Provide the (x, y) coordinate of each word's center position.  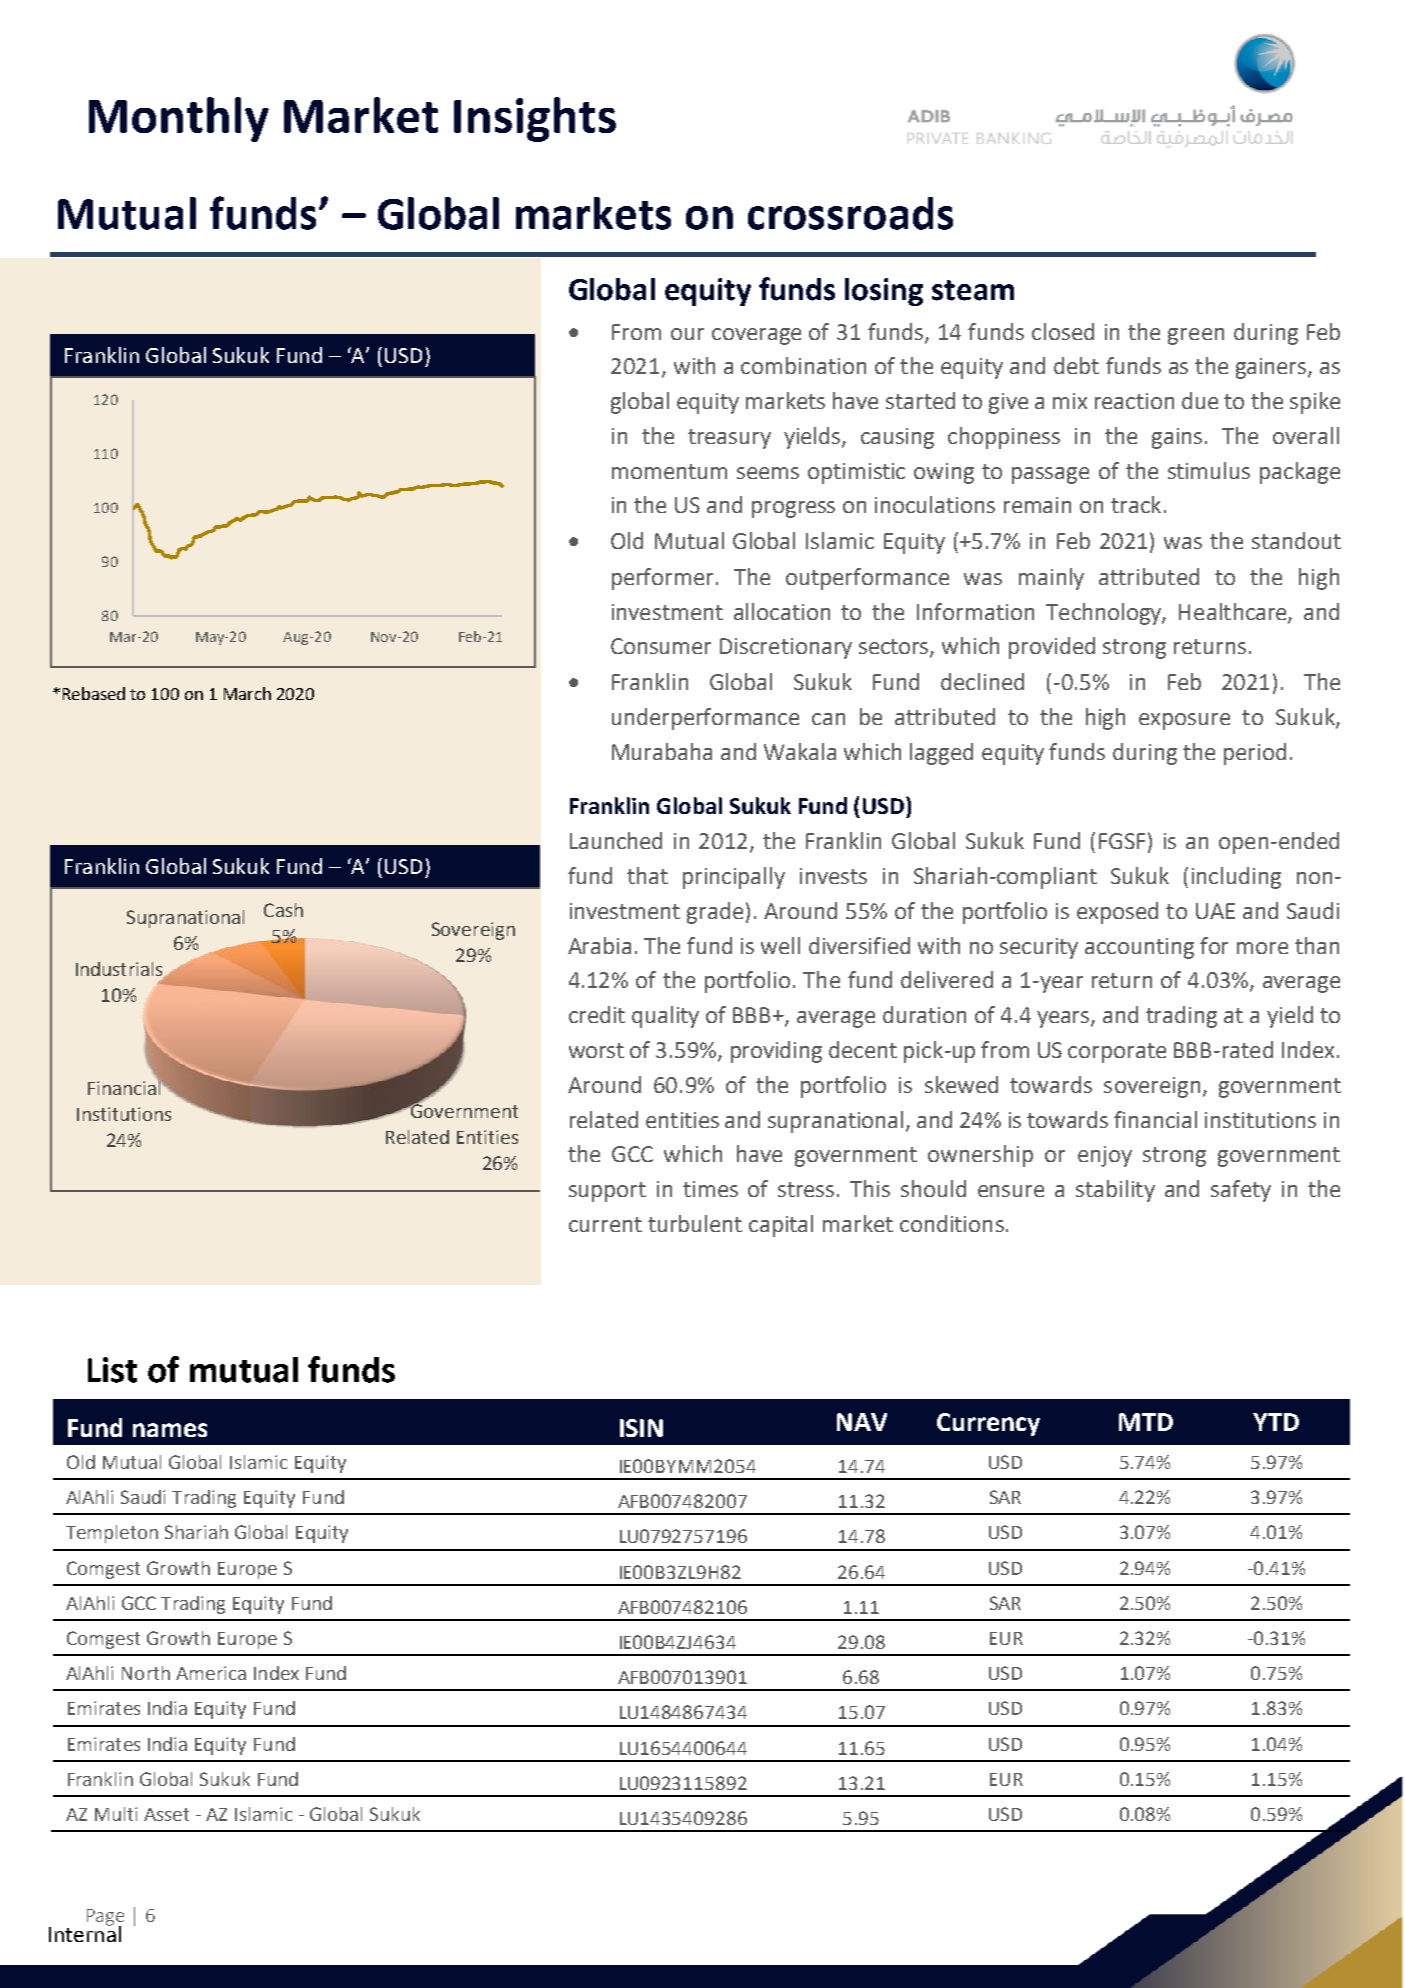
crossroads (850, 213)
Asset (166, 1814)
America (211, 1673)
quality (665, 1017)
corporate (1117, 1053)
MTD (1146, 1422)
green (1196, 336)
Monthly (179, 119)
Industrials (120, 970)
